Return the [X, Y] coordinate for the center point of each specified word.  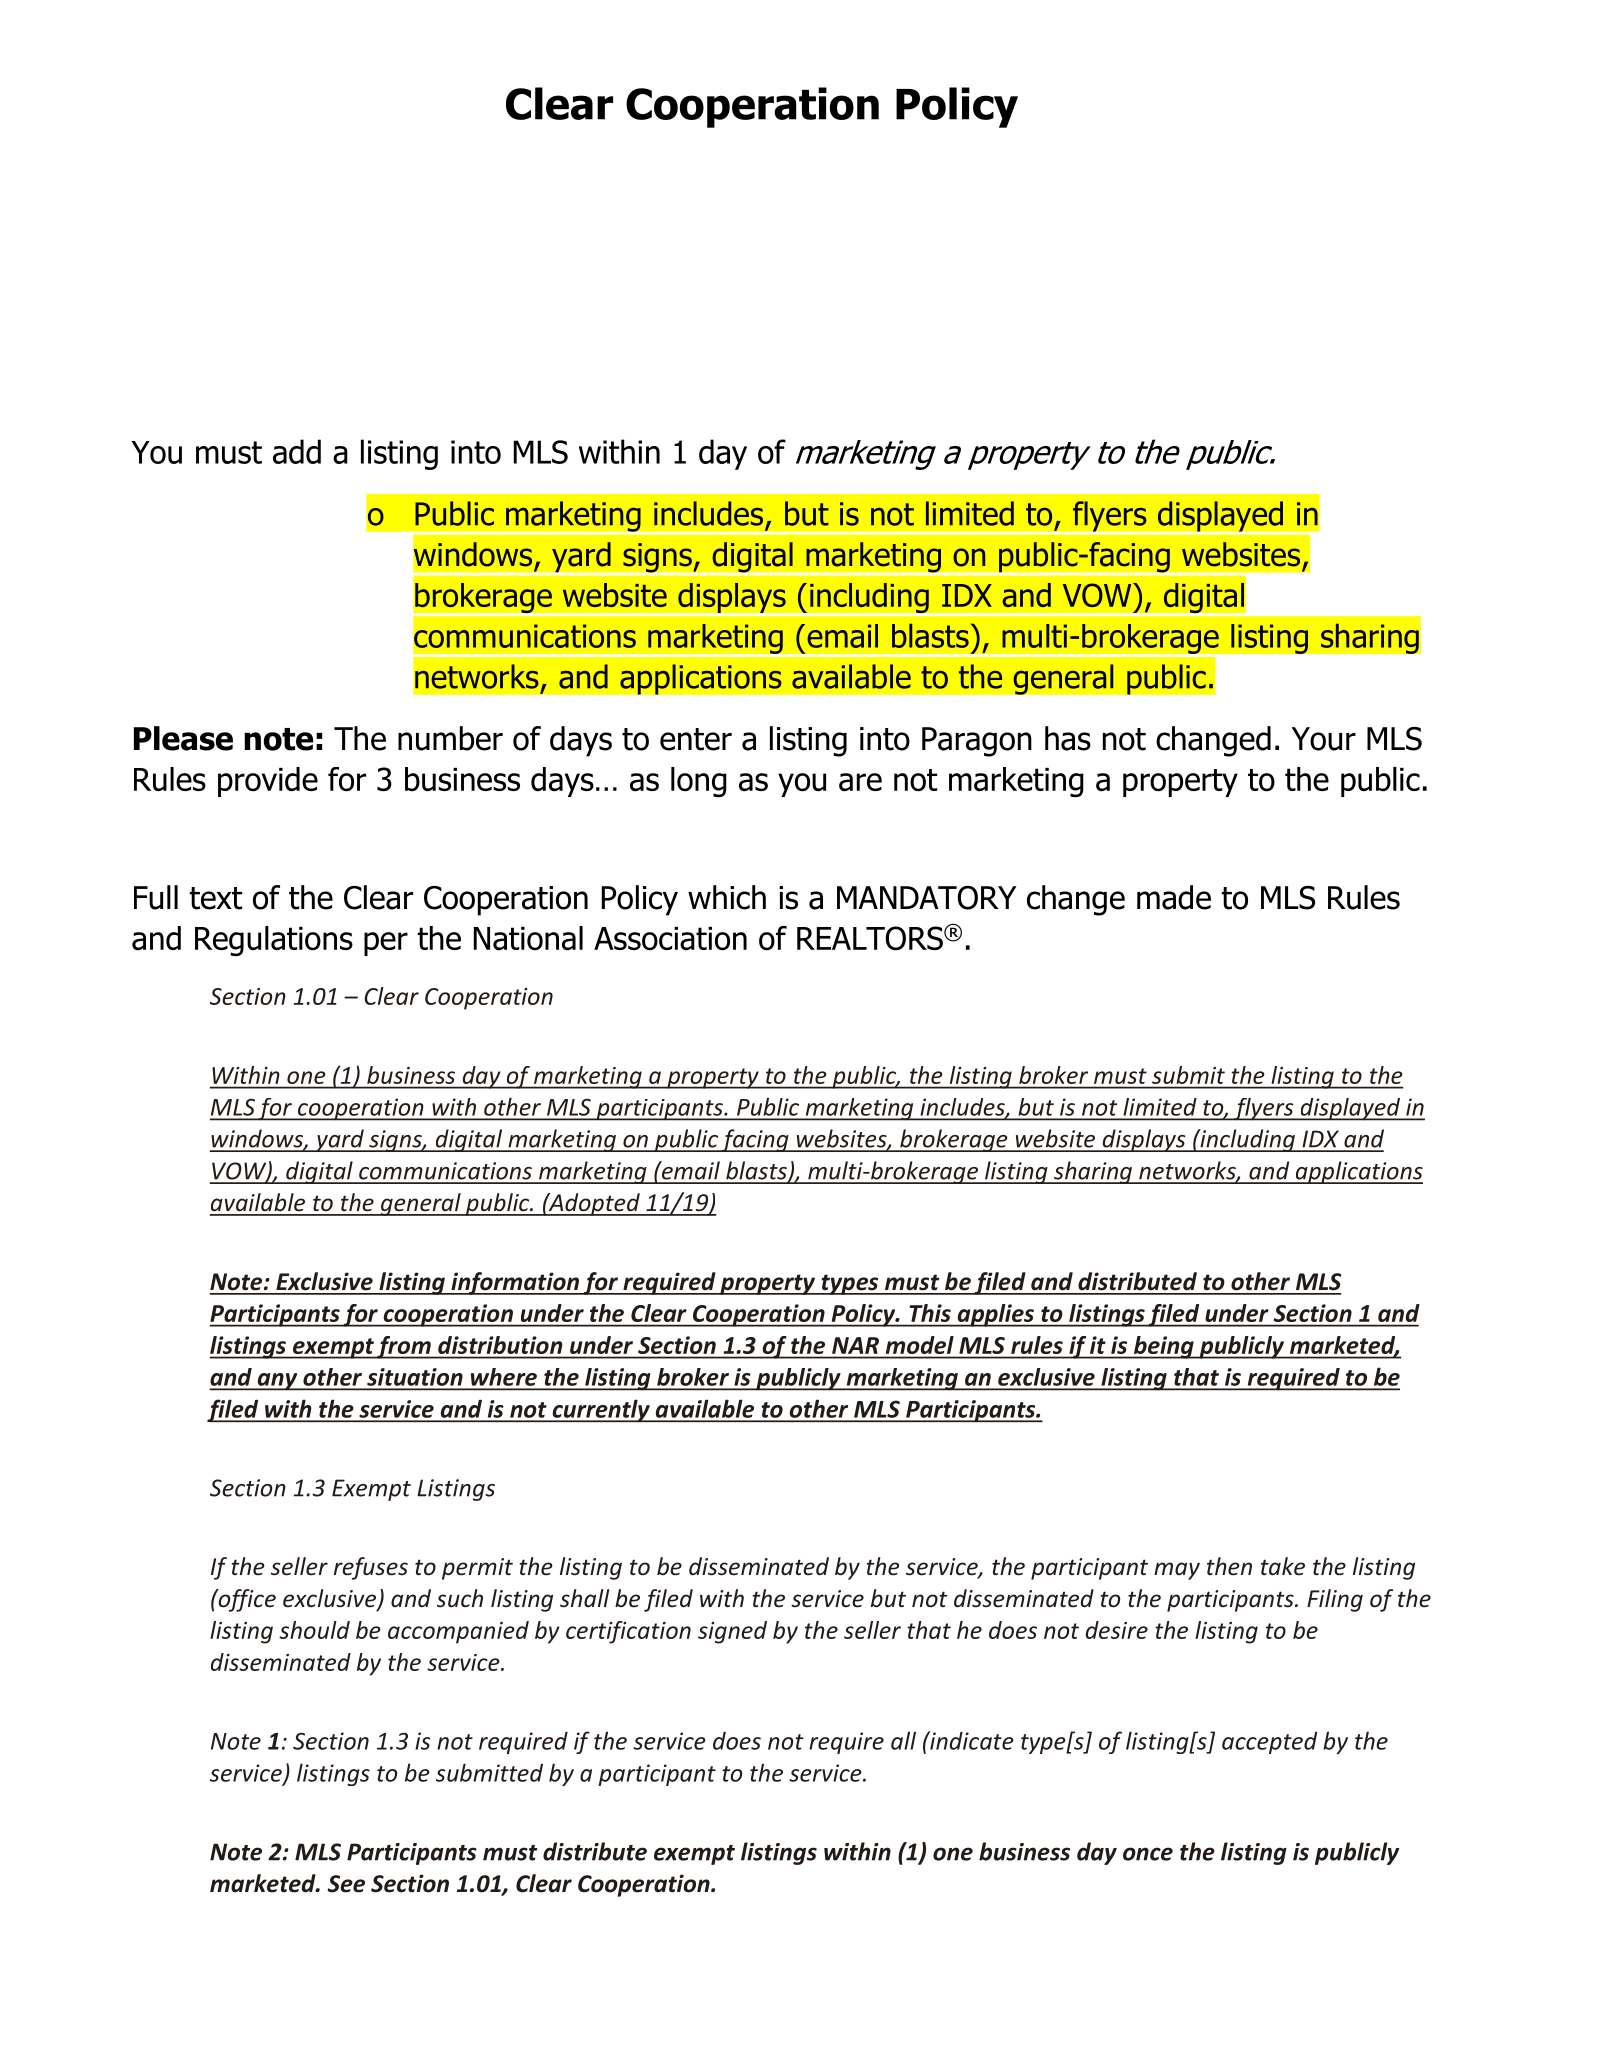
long [699, 782]
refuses [371, 1568]
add [297, 451]
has [1068, 738]
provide [268, 782]
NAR [855, 1345]
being [1163, 1347]
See [346, 1884]
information [515, 1283]
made [1174, 897]
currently [601, 1411]
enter [696, 739]
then [1229, 1566]
